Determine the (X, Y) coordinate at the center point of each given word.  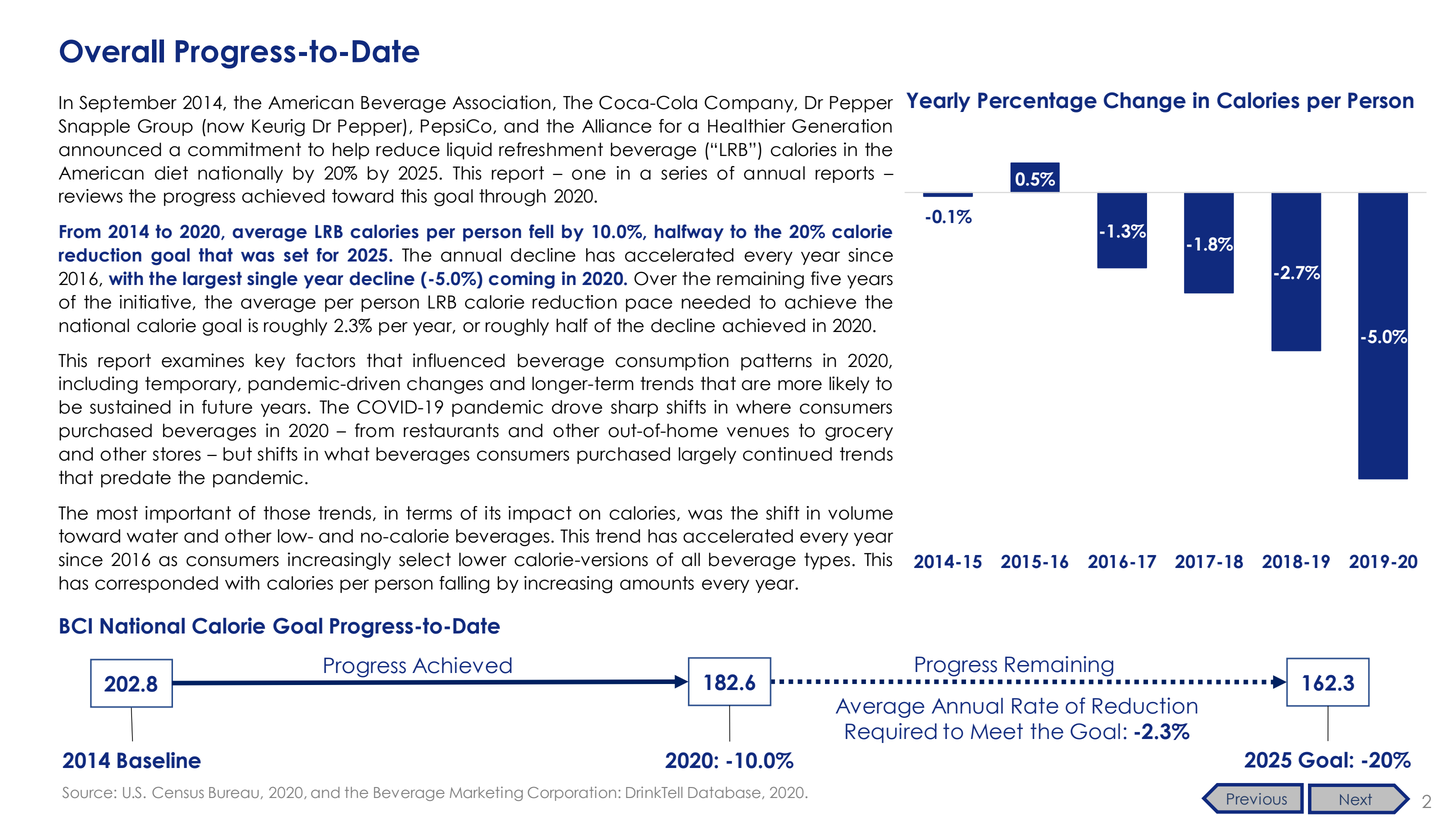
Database (725, 793)
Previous (1257, 799)
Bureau (234, 792)
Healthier (746, 126)
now (224, 126)
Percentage (1037, 102)
